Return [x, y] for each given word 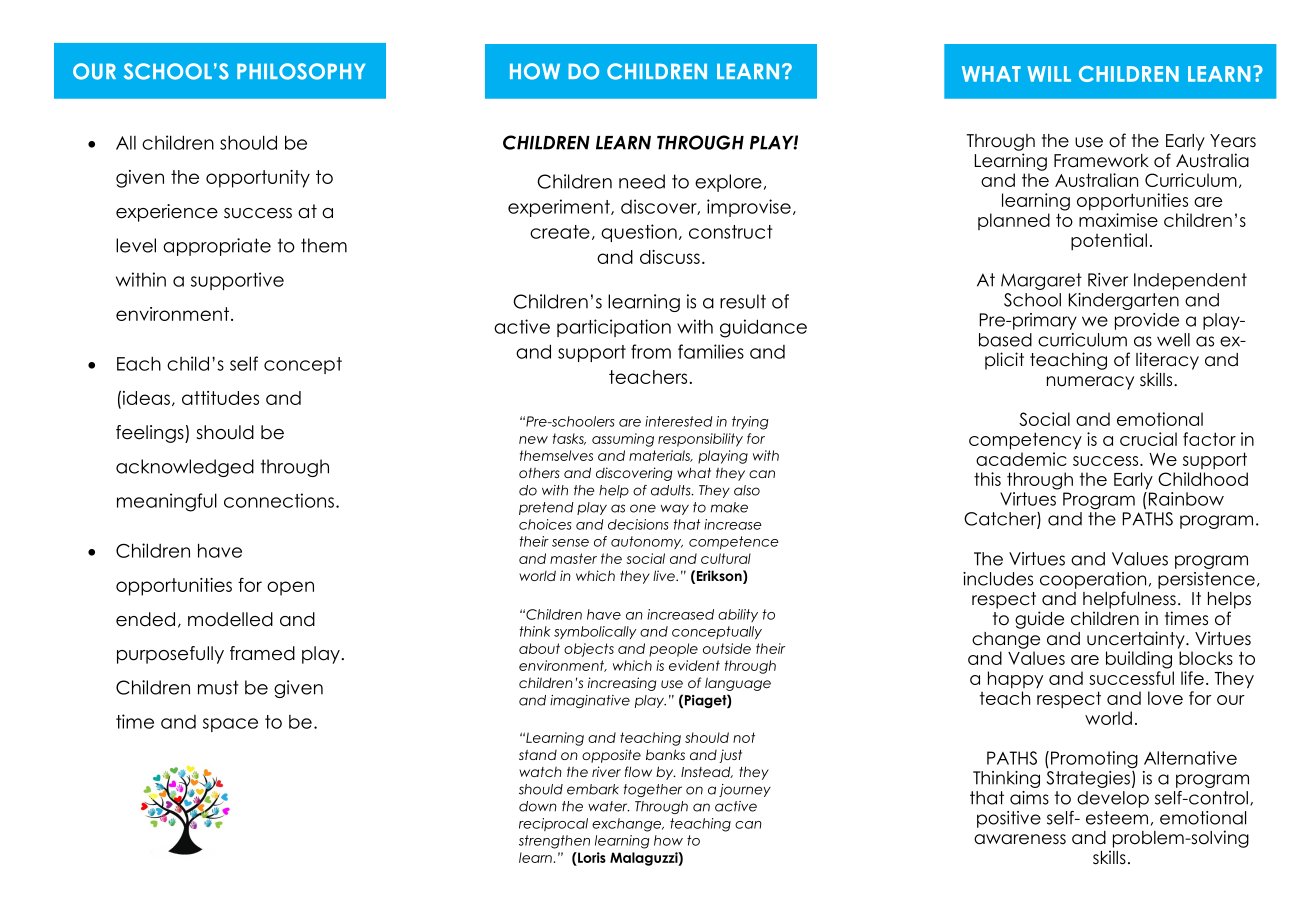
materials [660, 456]
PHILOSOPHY [301, 71]
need [642, 181]
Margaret [1041, 281]
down [538, 806]
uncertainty [1137, 640]
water [609, 806]
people [673, 650]
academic [1021, 459]
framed [262, 653]
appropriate [217, 247]
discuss [670, 257]
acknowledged [185, 468]
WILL [1049, 74]
